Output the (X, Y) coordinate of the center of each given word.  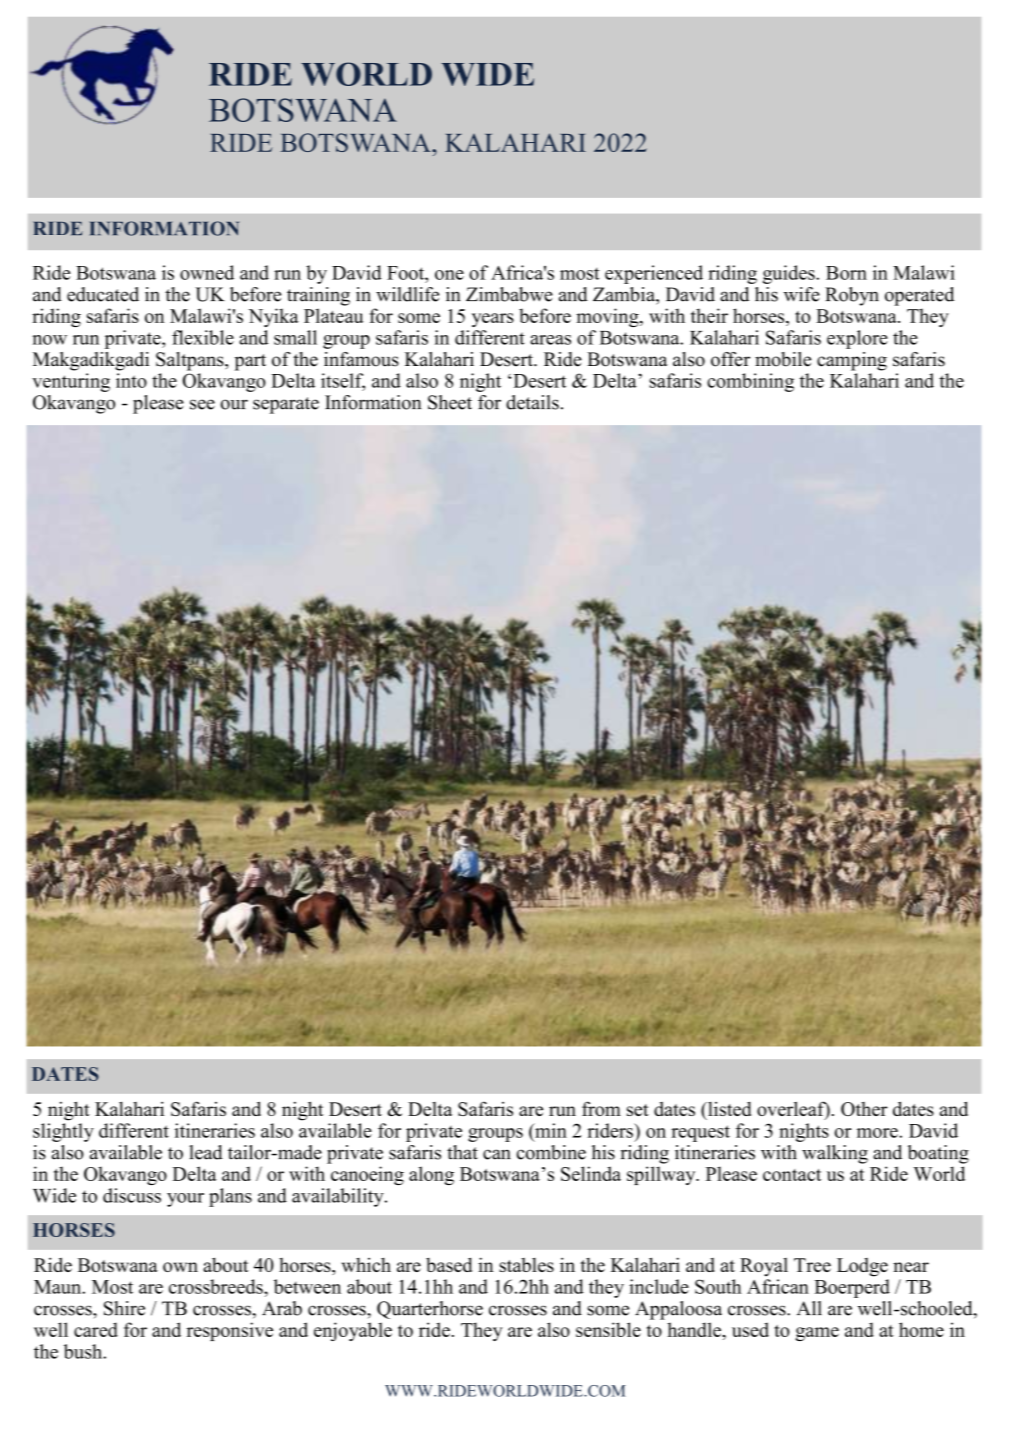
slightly (63, 1132)
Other (864, 1109)
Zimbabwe (509, 294)
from (601, 1108)
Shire (124, 1308)
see (202, 404)
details (532, 402)
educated (103, 294)
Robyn (852, 296)
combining (750, 382)
